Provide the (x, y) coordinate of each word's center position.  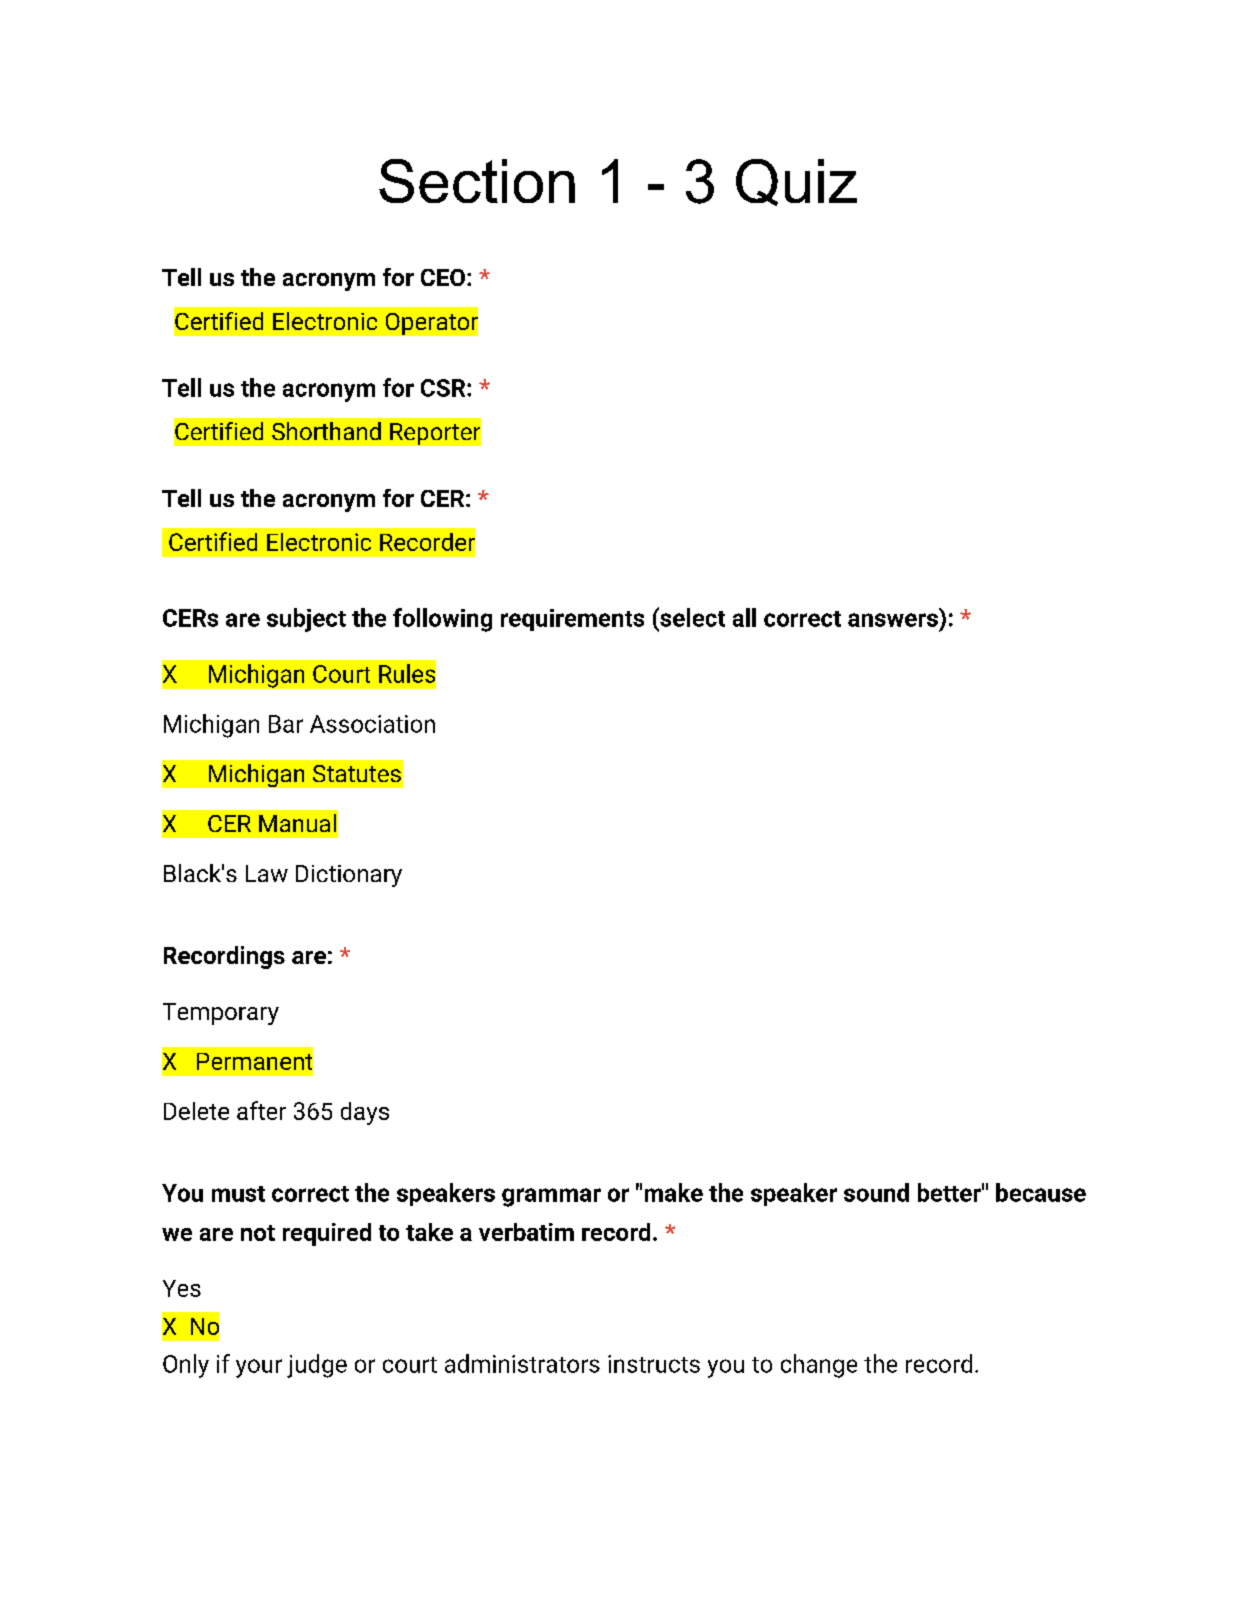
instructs (654, 1364)
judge (317, 1366)
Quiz (796, 182)
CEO (443, 277)
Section (477, 181)
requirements (572, 620)
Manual (297, 823)
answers (893, 620)
